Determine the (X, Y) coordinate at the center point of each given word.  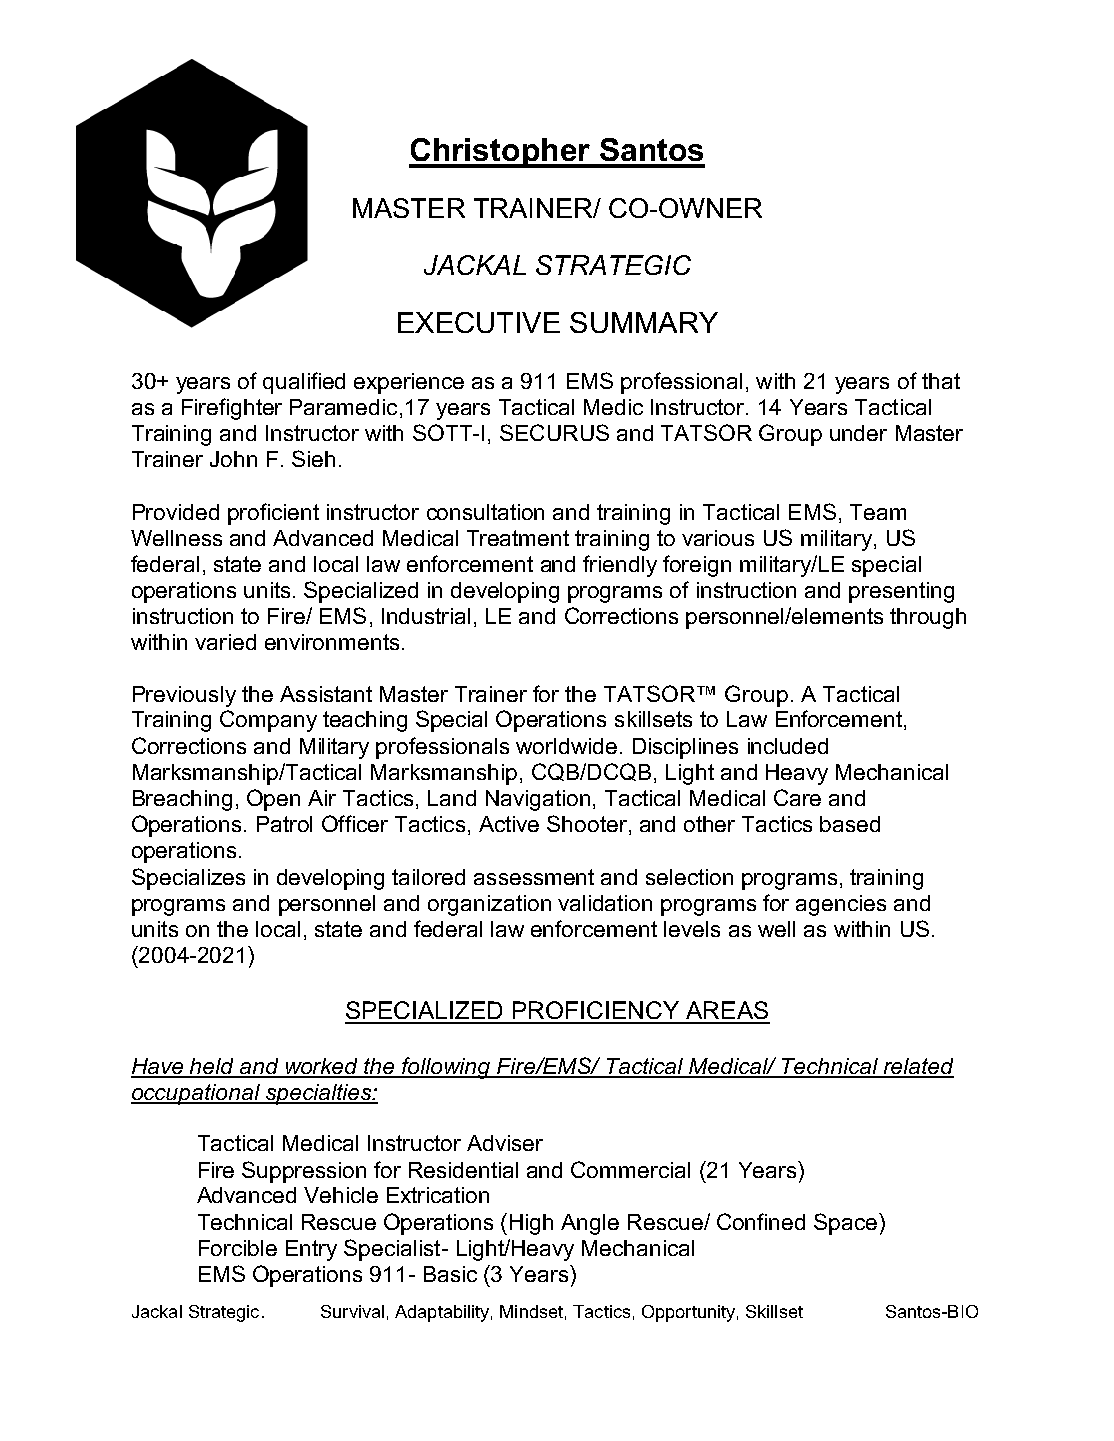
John (233, 459)
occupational (196, 1094)
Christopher (501, 153)
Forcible (238, 1248)
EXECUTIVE (479, 322)
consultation (485, 512)
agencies (841, 905)
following (446, 1068)
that (941, 381)
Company (268, 721)
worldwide (566, 746)
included (788, 746)
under (858, 433)
